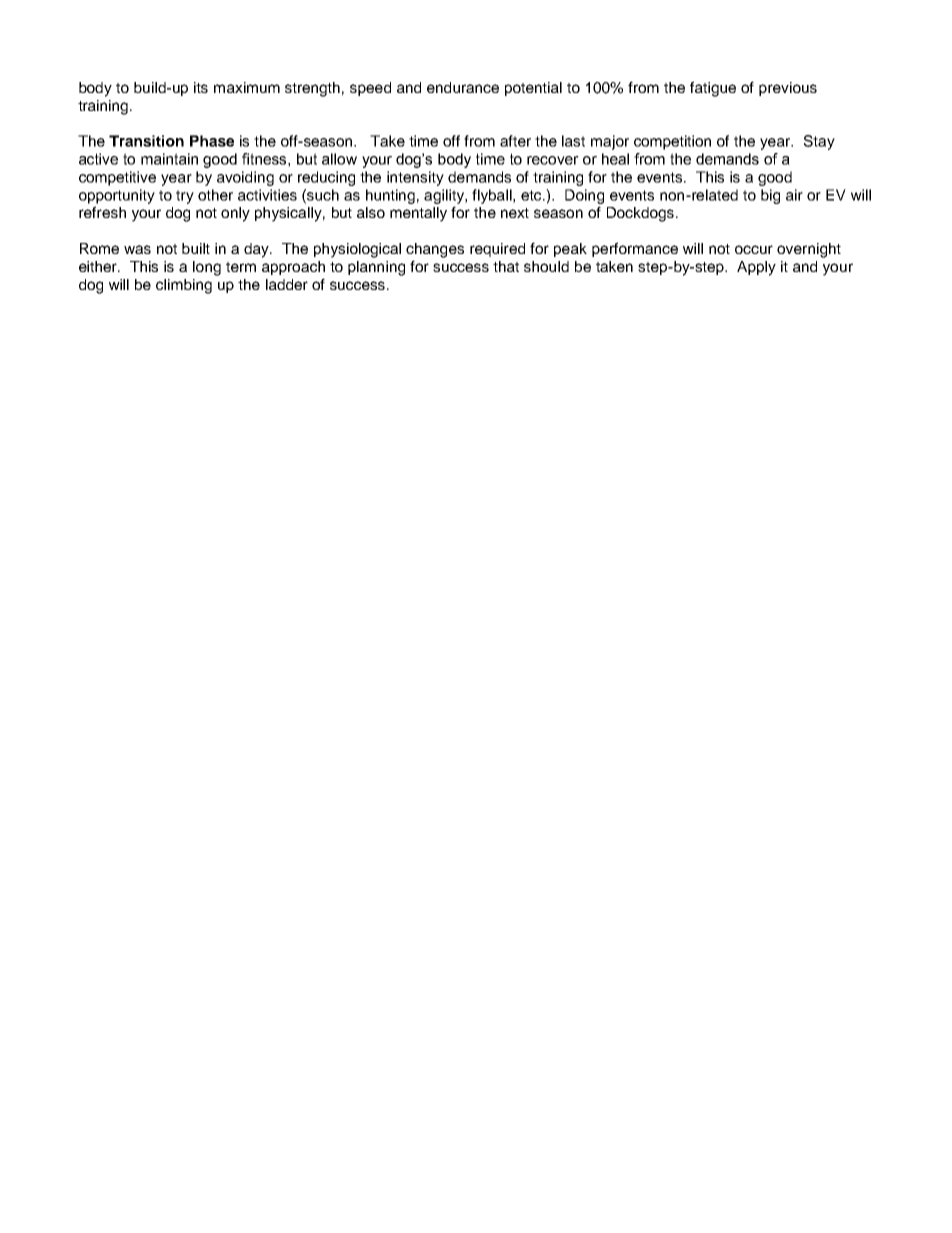 The image size is (952, 1233). I want to click on big, so click(770, 196).
